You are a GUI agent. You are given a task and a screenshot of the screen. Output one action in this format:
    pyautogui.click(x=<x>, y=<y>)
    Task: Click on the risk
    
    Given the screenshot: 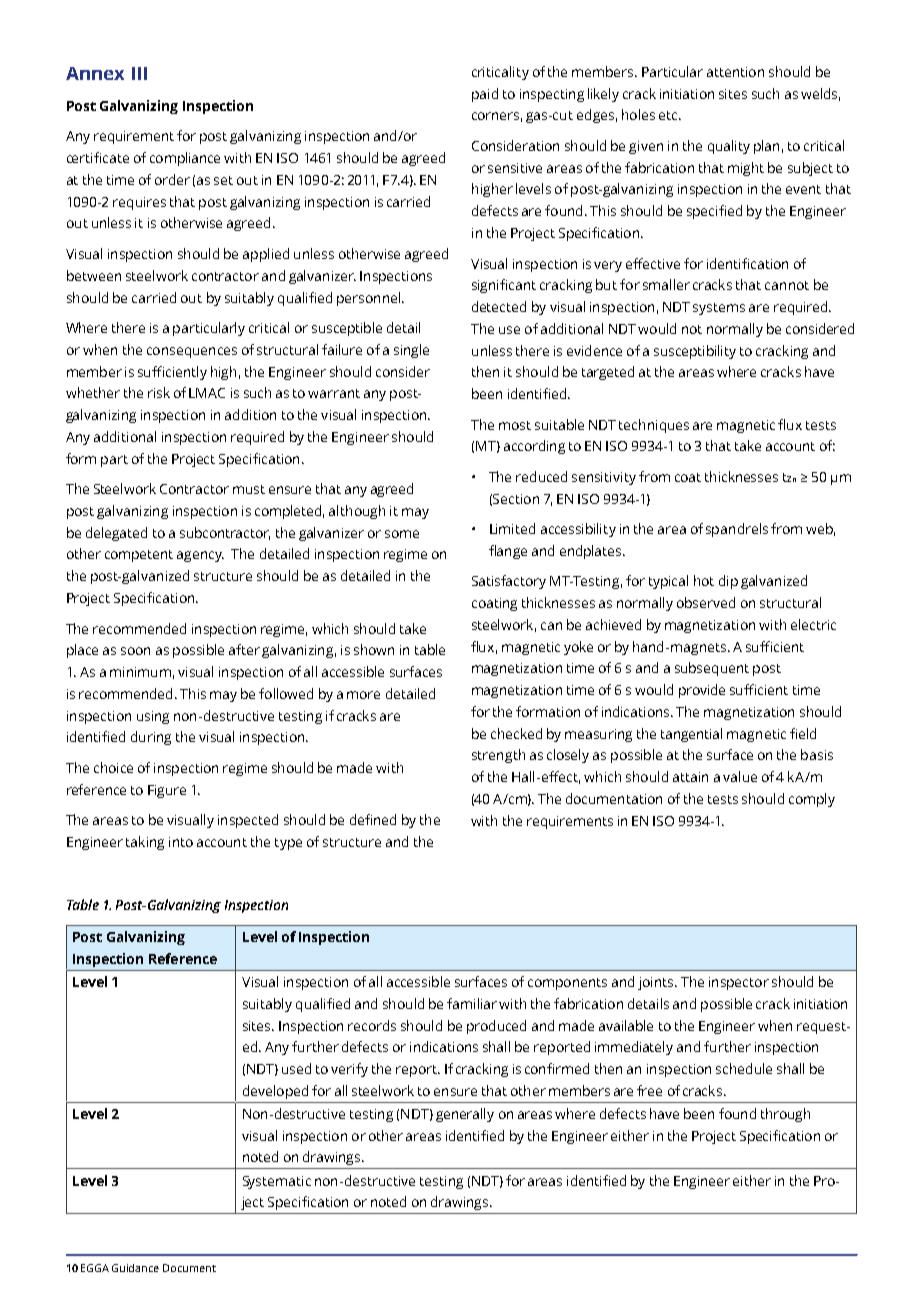 What is the action you would take?
    pyautogui.click(x=159, y=392)
